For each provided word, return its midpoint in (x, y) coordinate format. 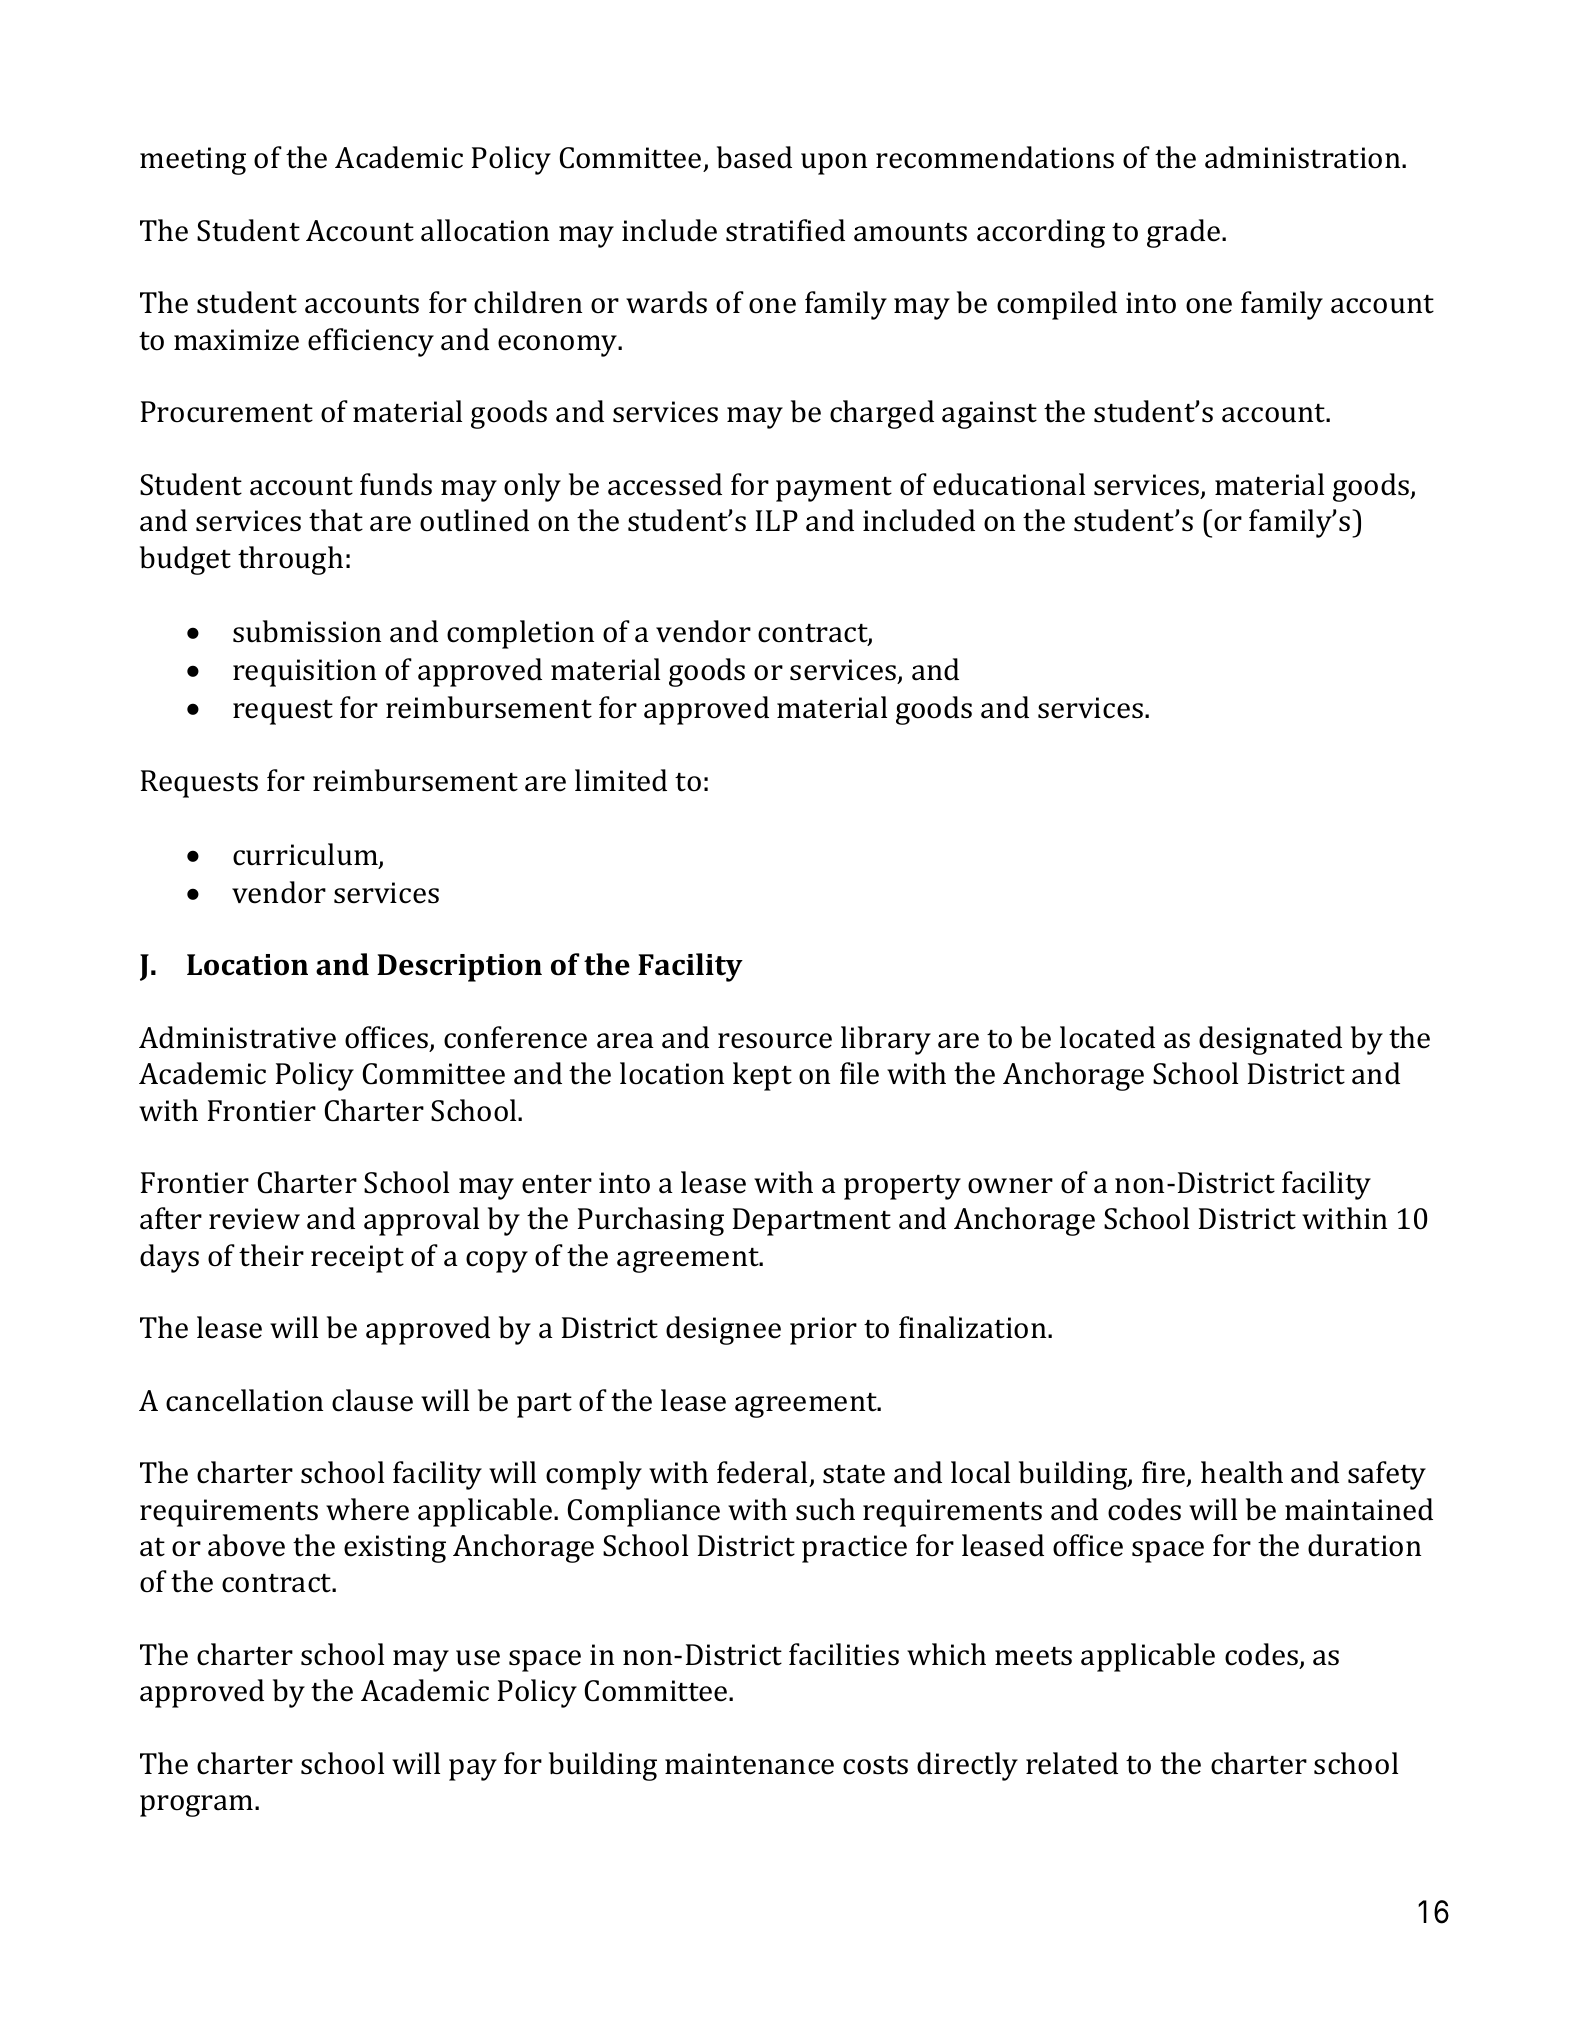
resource (775, 1041)
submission (307, 631)
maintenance (749, 1764)
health (1242, 1472)
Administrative (237, 1037)
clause (372, 1400)
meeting (193, 161)
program (198, 1806)
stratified (785, 230)
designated (1270, 1040)
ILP (777, 520)
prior (823, 1331)
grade (1185, 233)
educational (1009, 484)
